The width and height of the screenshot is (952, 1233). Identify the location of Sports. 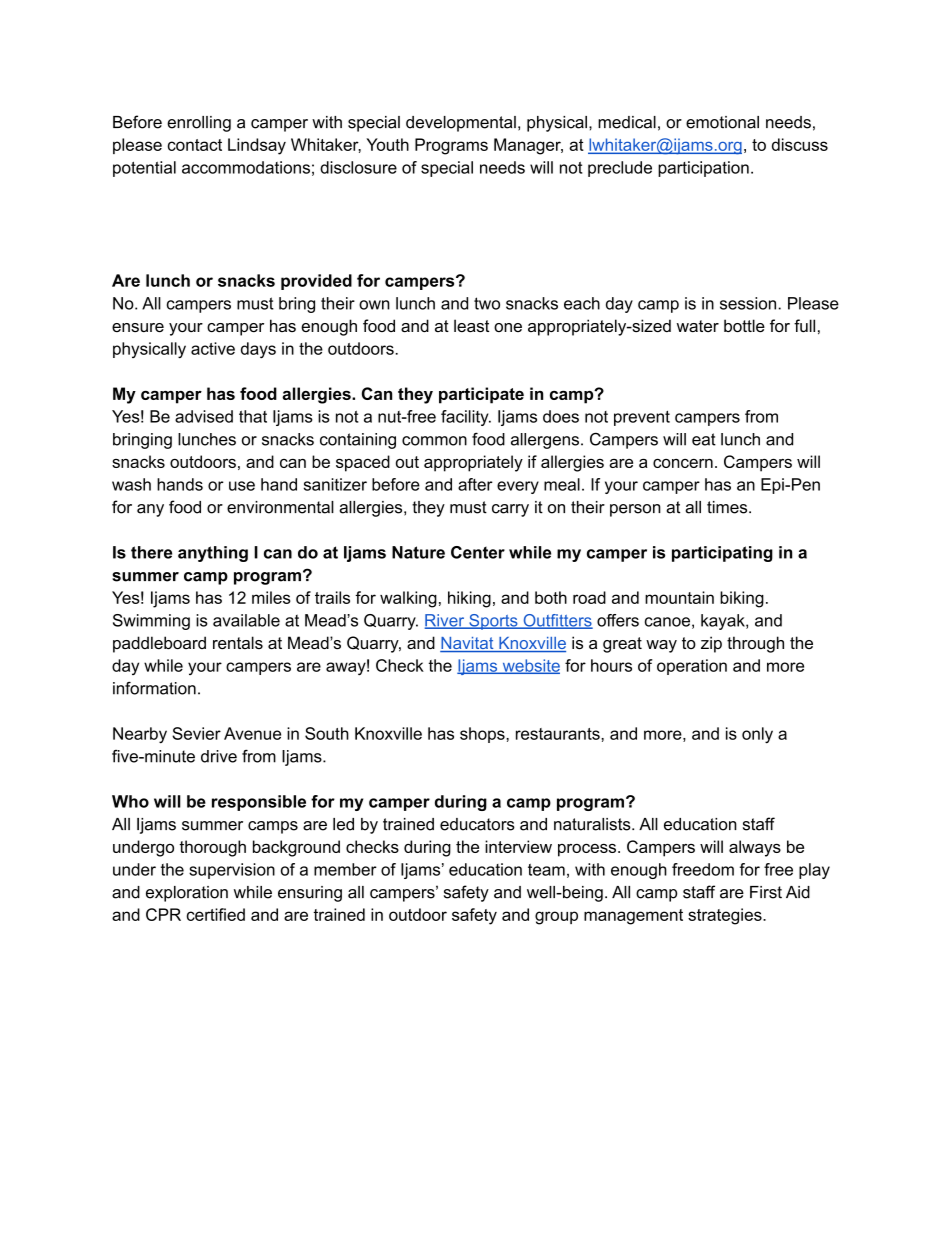
(493, 622).
